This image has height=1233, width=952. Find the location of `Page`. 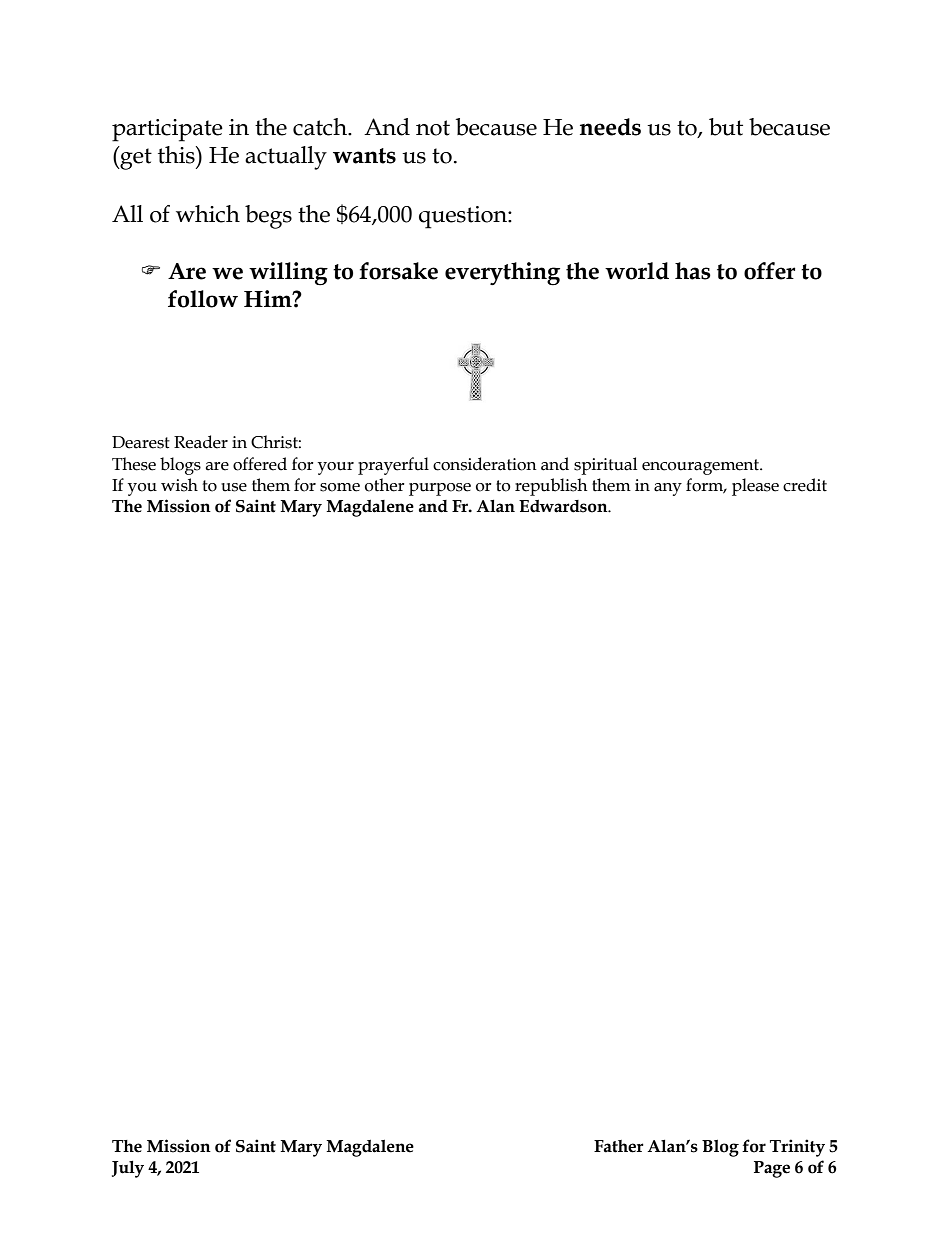

Page is located at coordinates (772, 1169).
